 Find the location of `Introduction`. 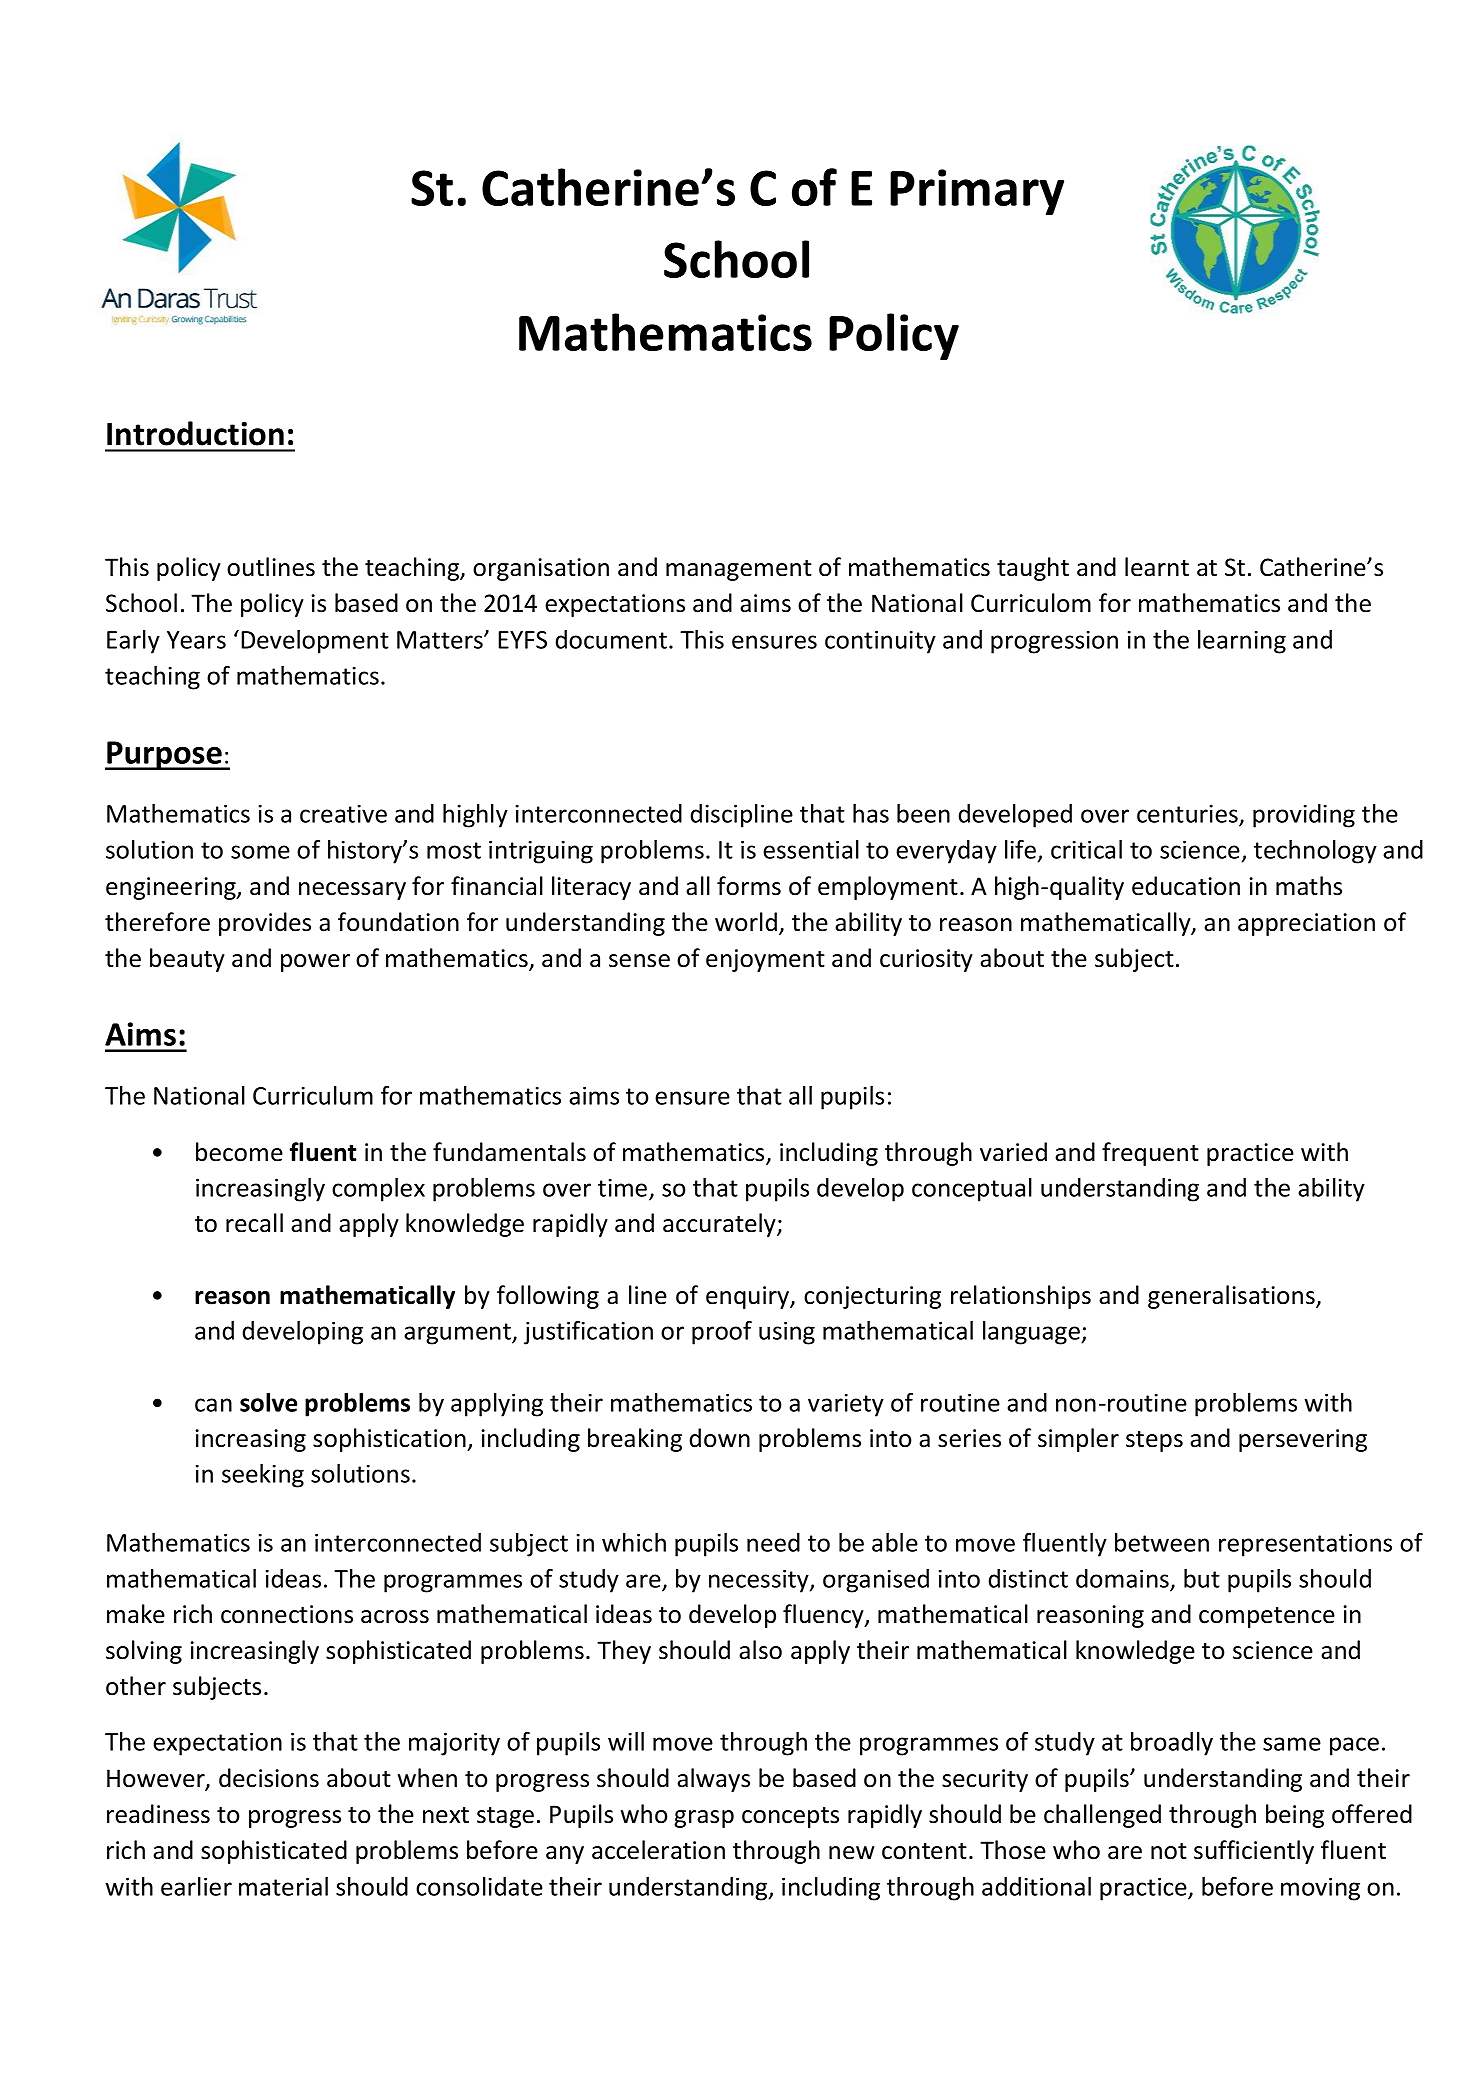

Introduction is located at coordinates (195, 433).
